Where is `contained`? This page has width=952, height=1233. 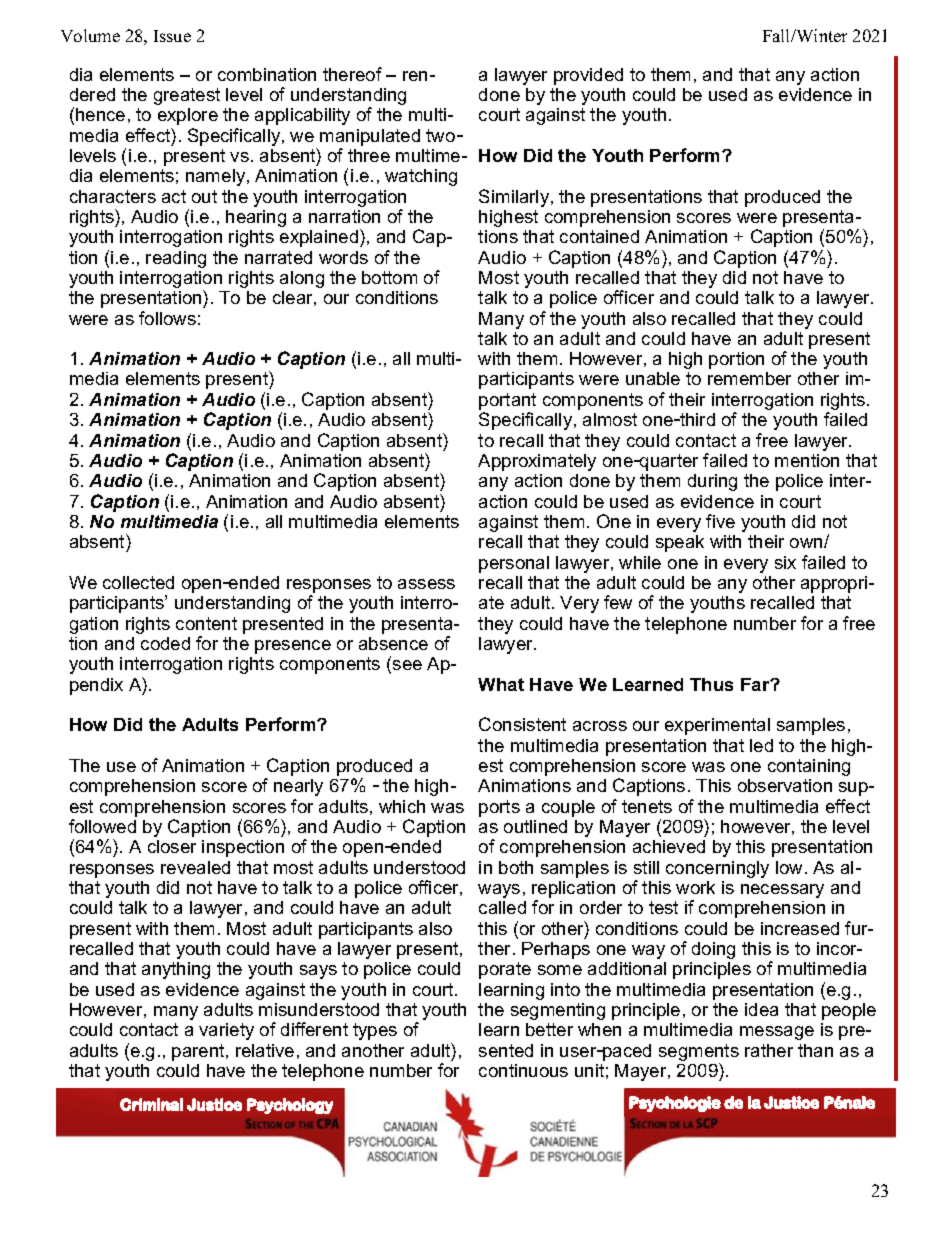
contained is located at coordinates (599, 236).
